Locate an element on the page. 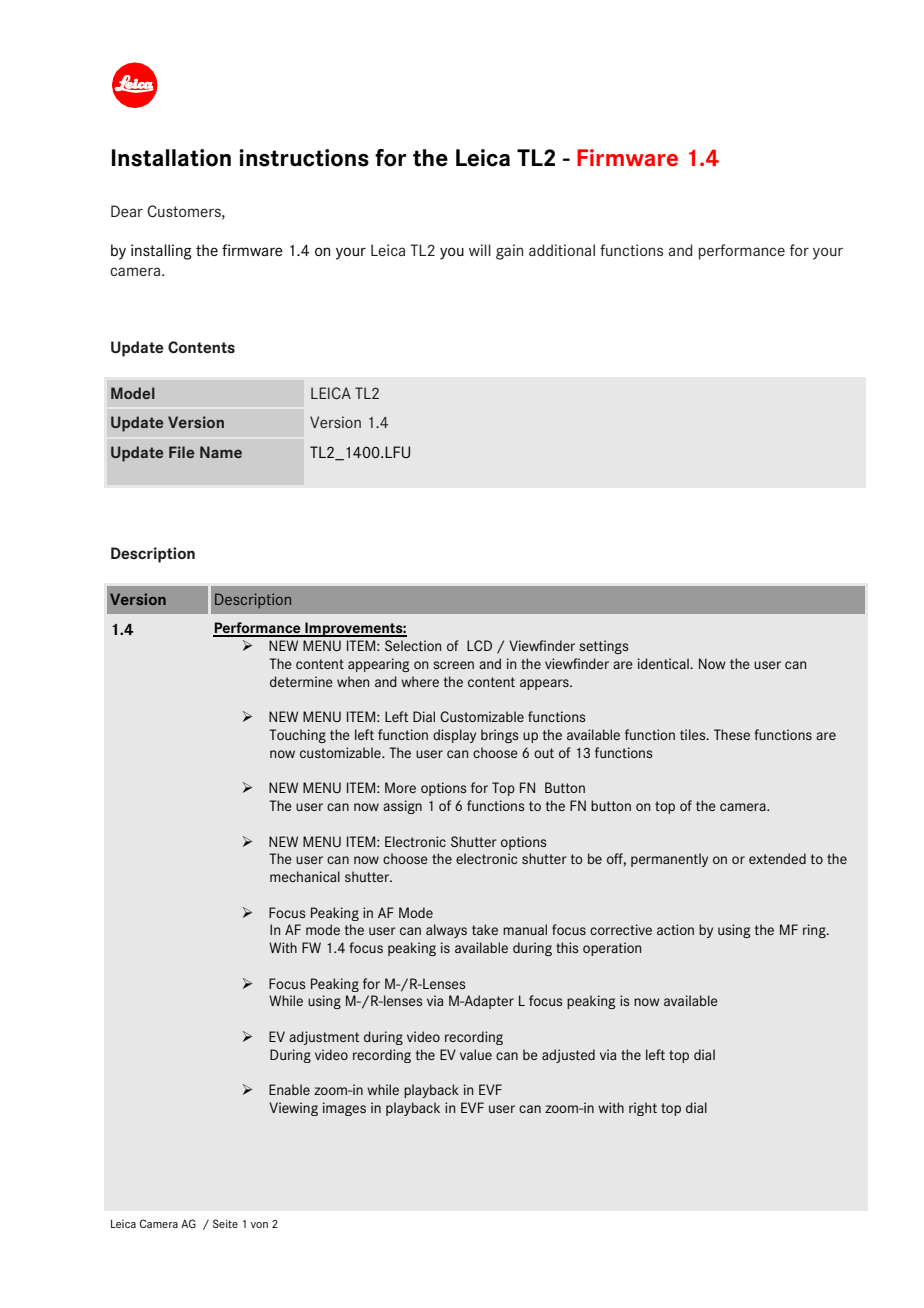 This page has width=924, height=1308. identical is located at coordinates (664, 663).
